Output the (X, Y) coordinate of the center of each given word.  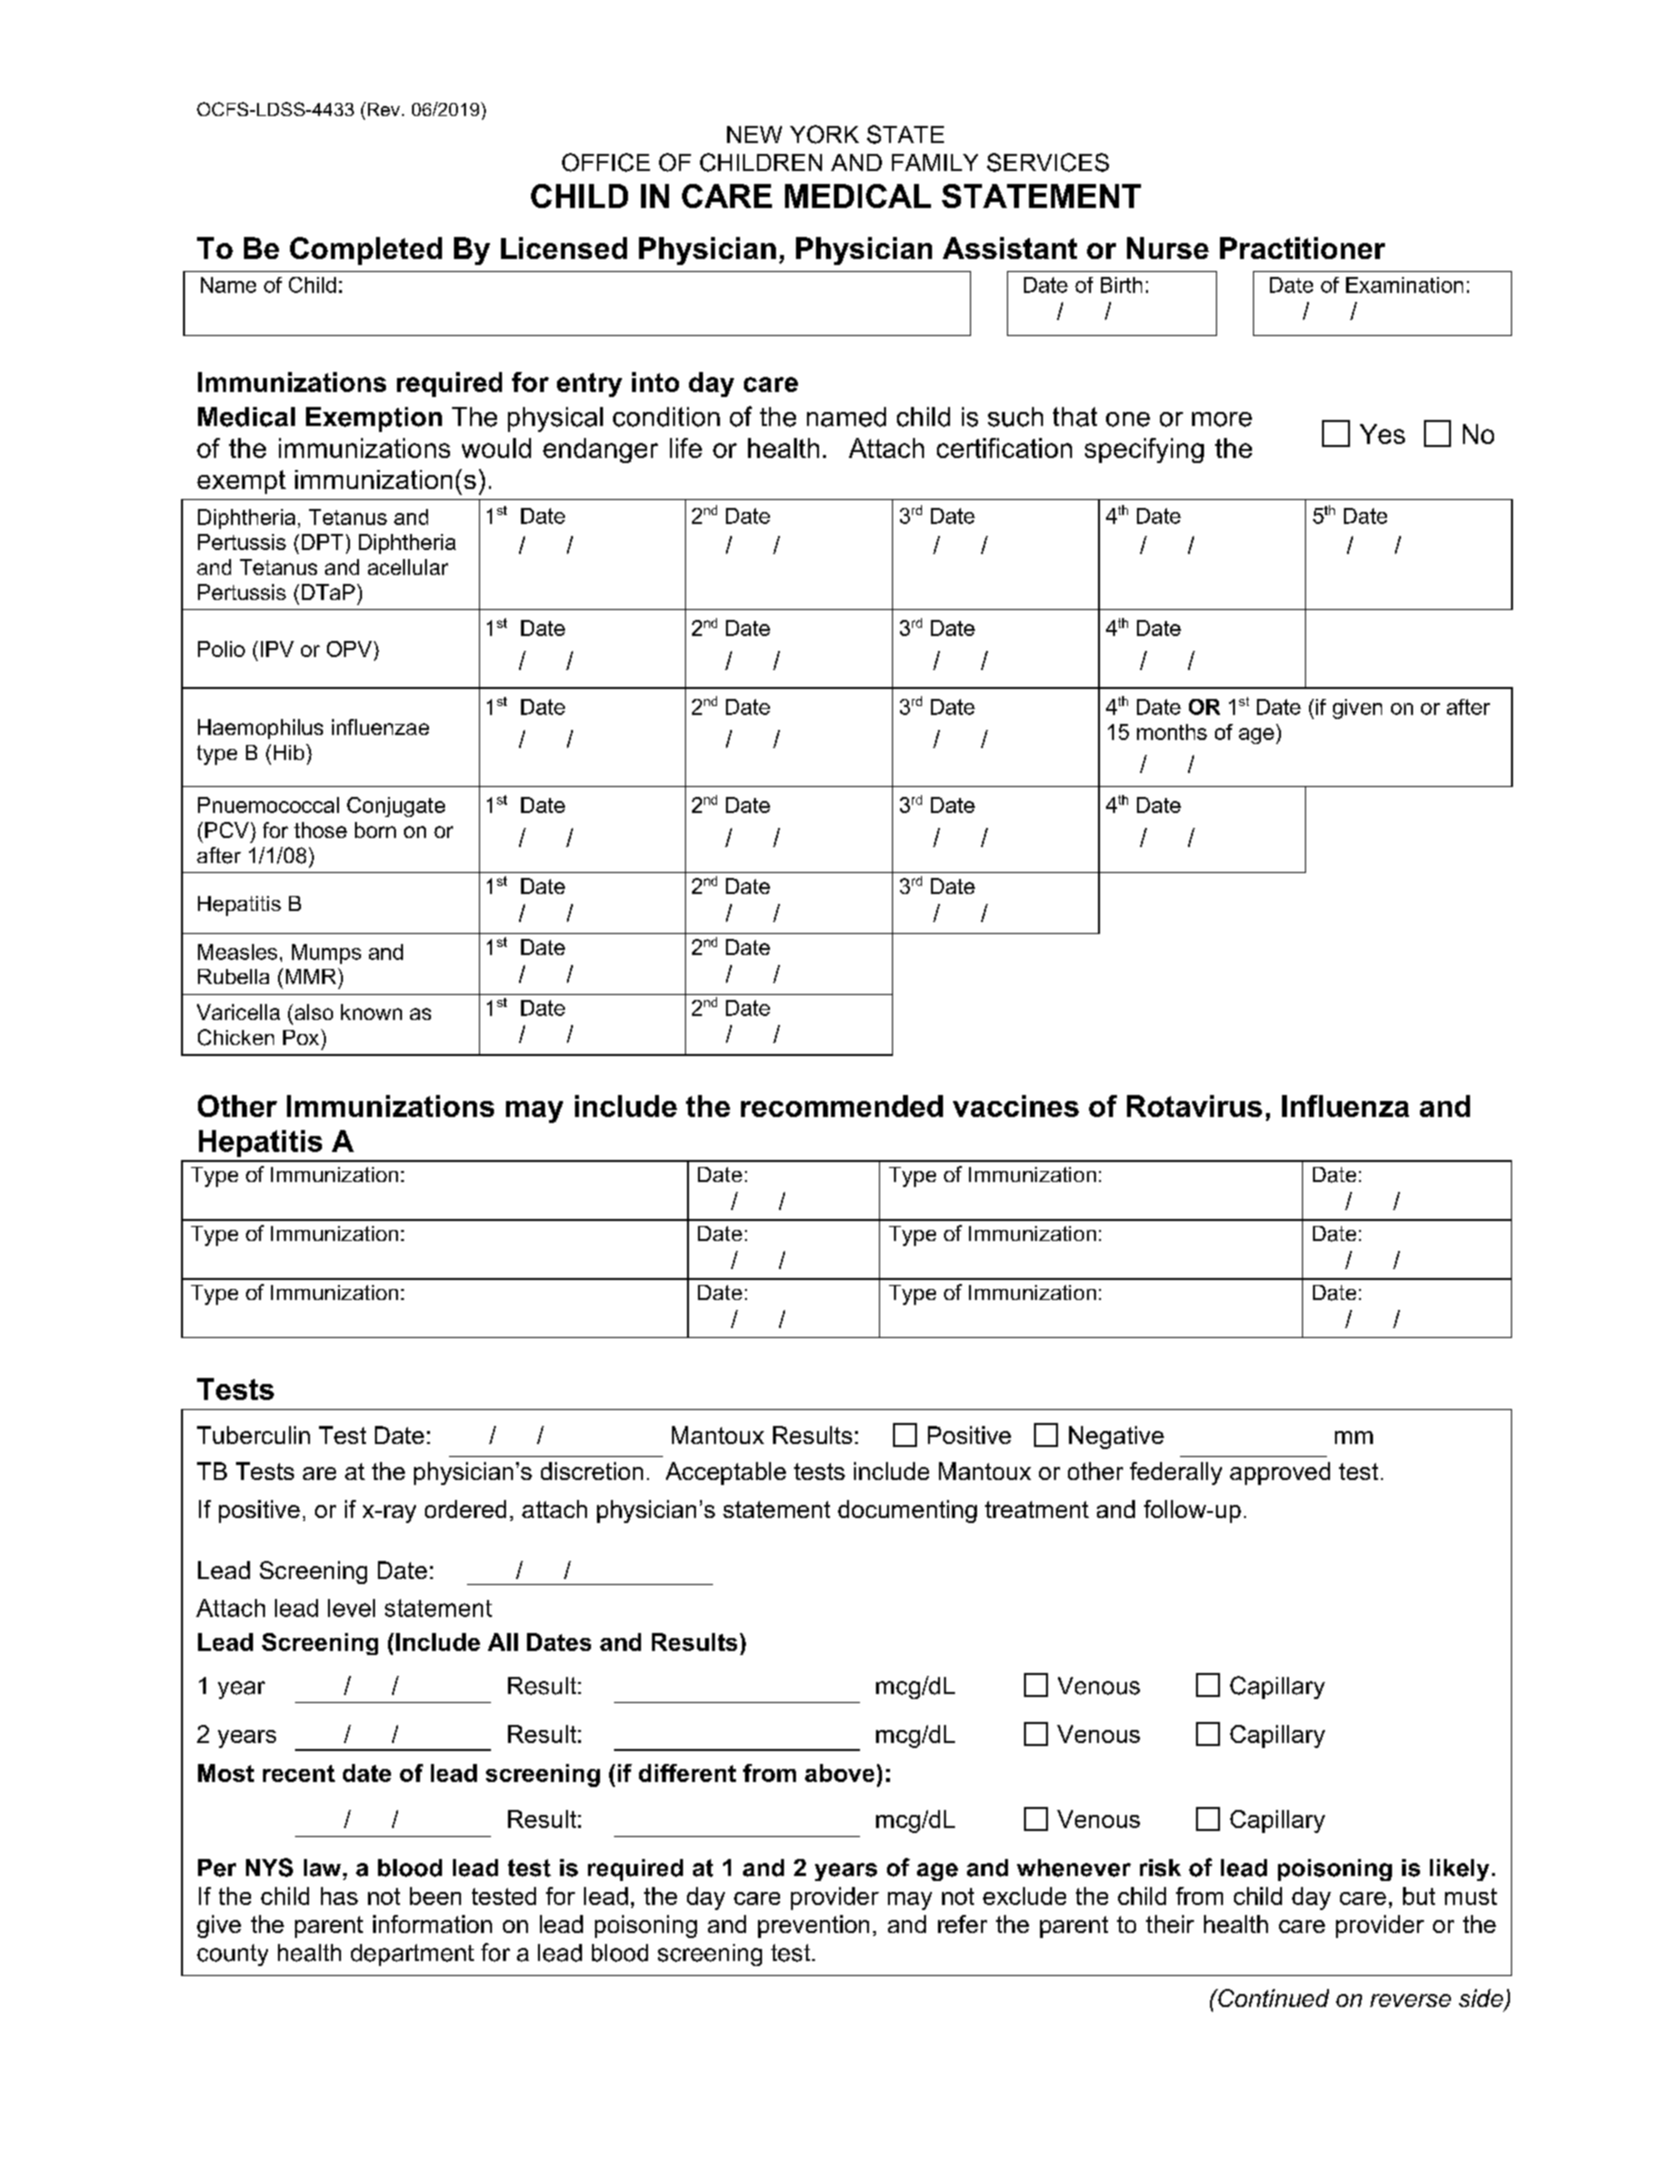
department (412, 1955)
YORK (824, 134)
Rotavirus (1194, 1106)
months (1172, 732)
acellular (408, 567)
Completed (366, 251)
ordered (465, 1509)
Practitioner (1302, 248)
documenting (907, 1511)
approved (1280, 1473)
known (371, 1012)
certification (1004, 448)
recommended (842, 1106)
